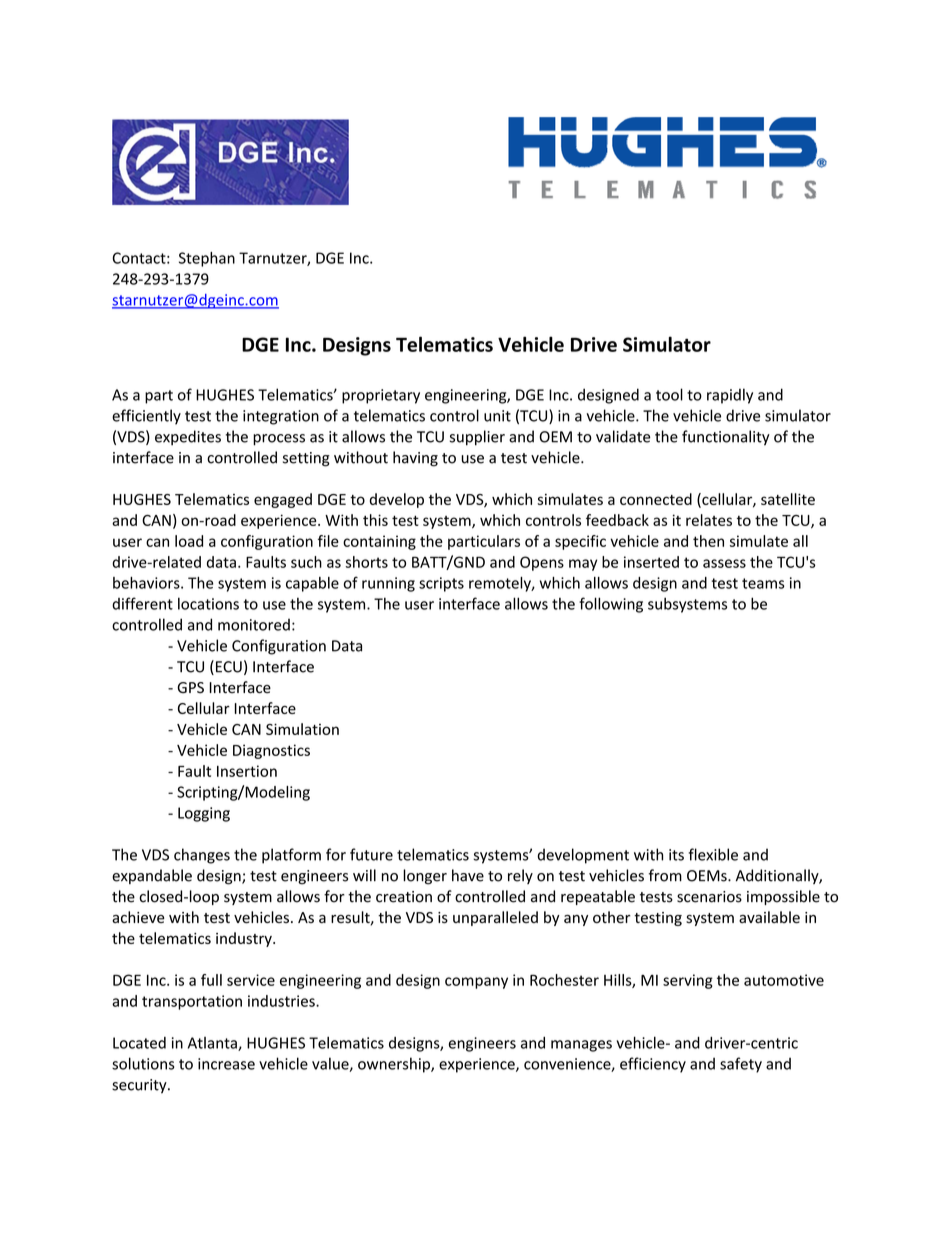  I want to click on have, so click(468, 875).
